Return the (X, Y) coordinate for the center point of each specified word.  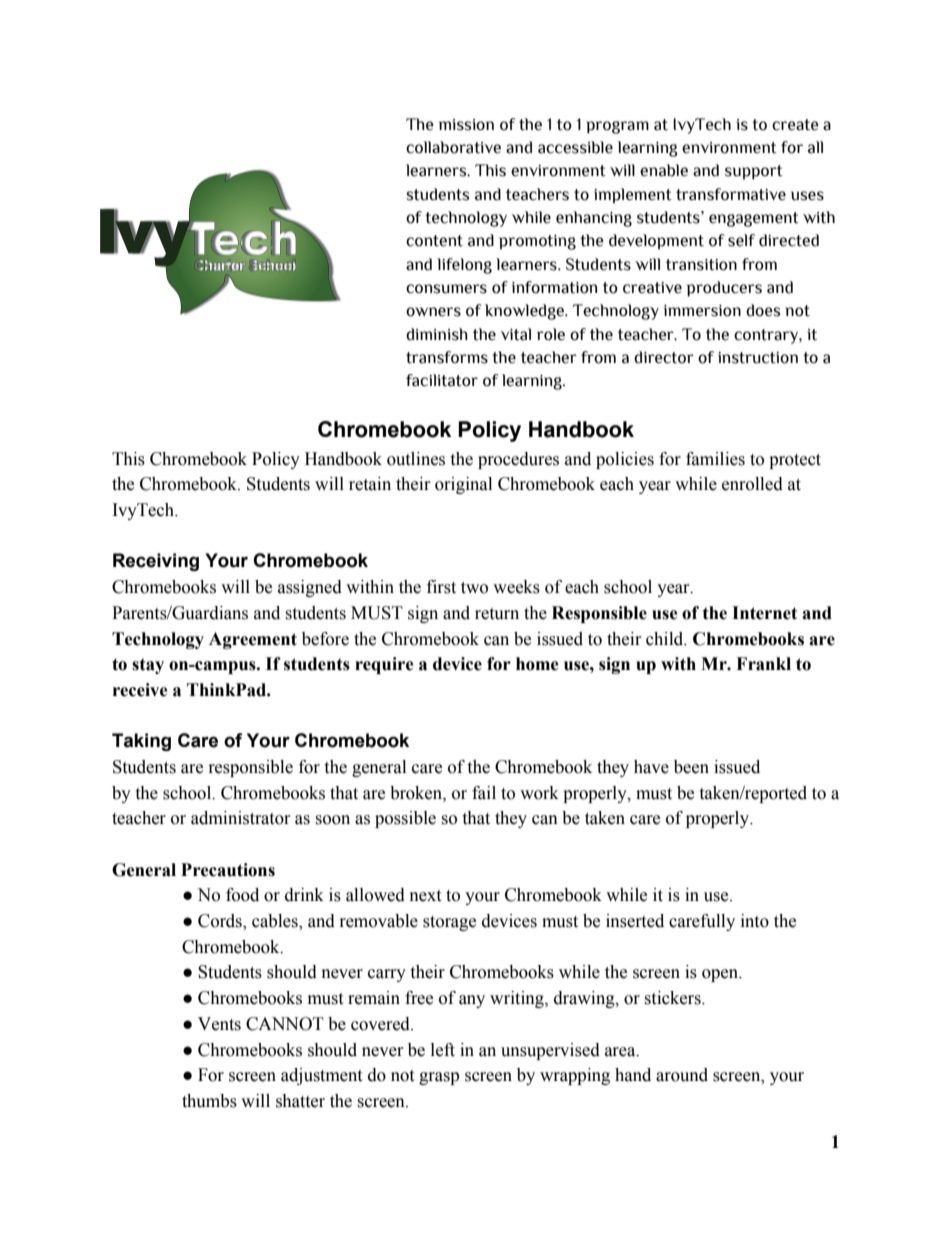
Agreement (253, 640)
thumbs (209, 1101)
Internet (764, 613)
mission (466, 125)
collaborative (453, 147)
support (754, 172)
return (497, 614)
